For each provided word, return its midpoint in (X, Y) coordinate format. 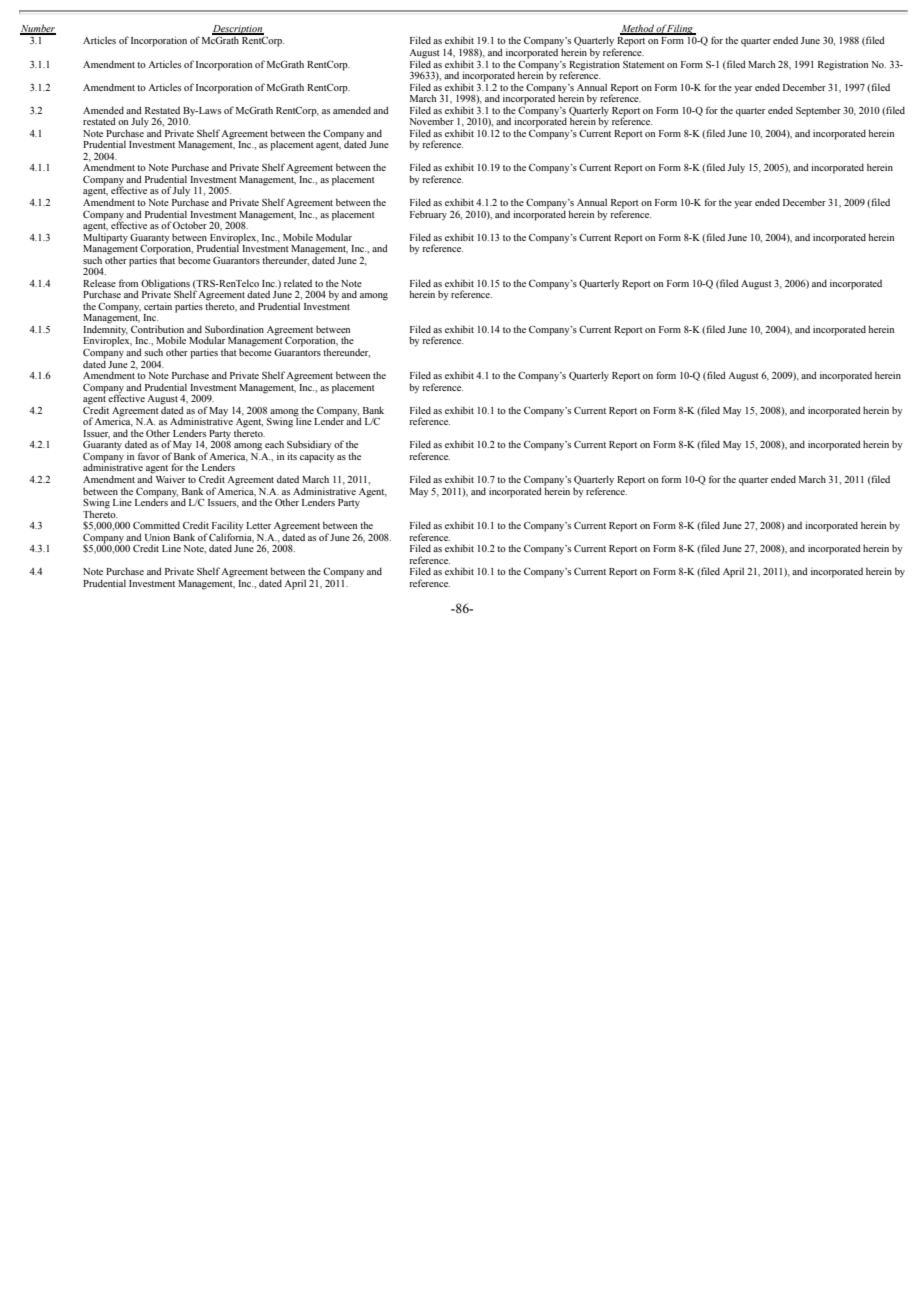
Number (38, 29)
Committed (156, 525)
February (428, 215)
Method (638, 29)
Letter (258, 525)
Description (238, 31)
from (128, 283)
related (298, 283)
